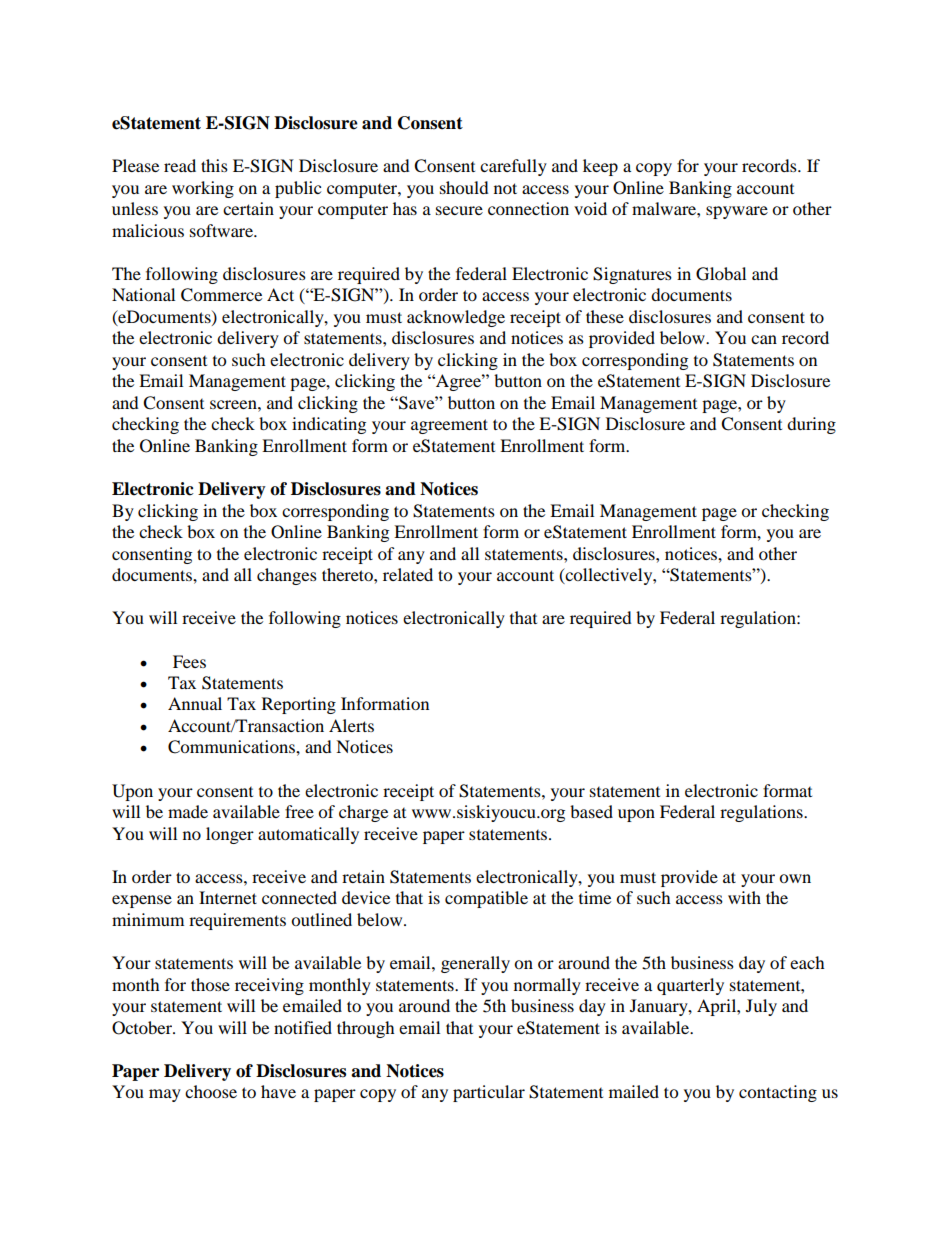 Image resolution: width=952 pixels, height=1233 pixels. I want to click on indicating, so click(329, 425).
